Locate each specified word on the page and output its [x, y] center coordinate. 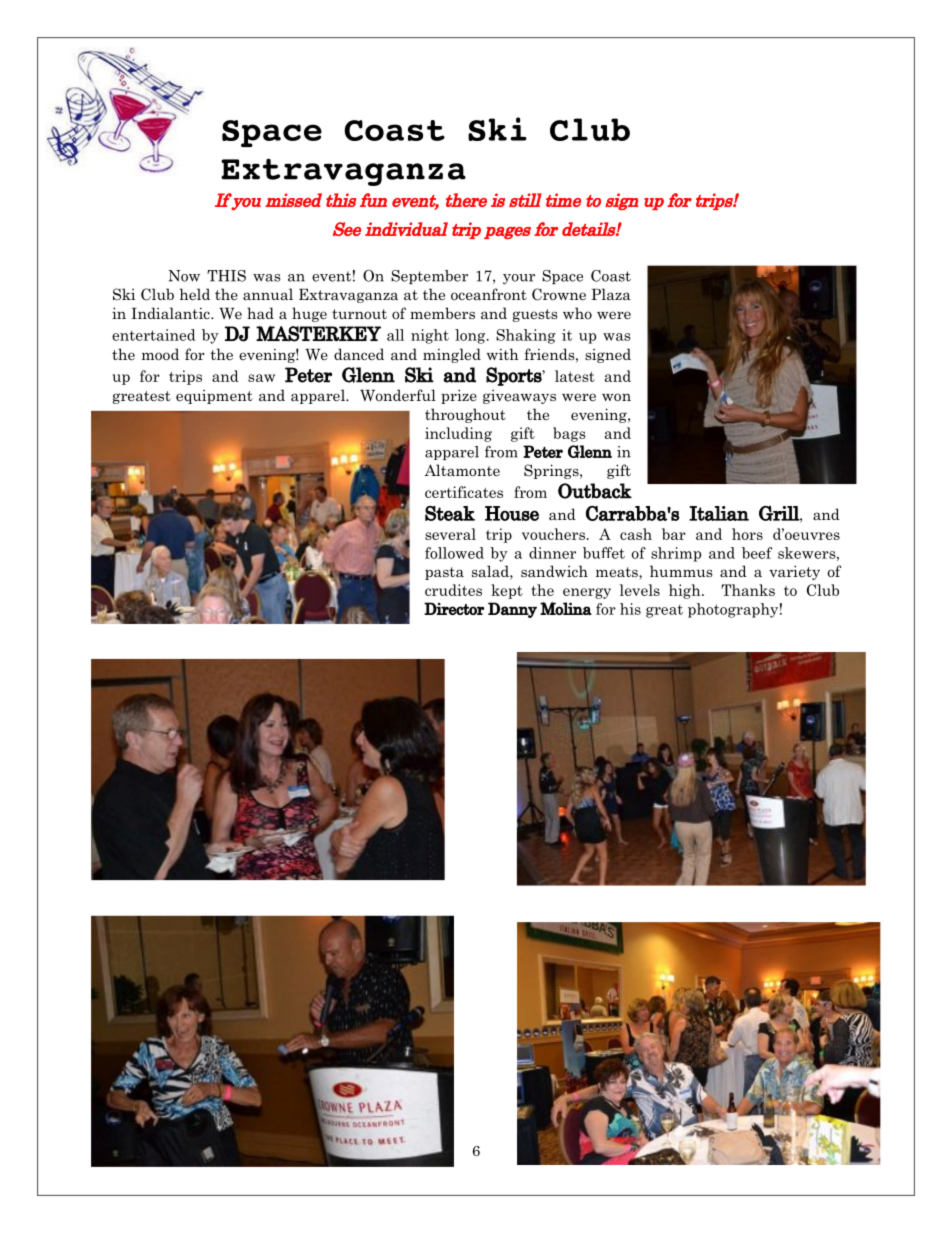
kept [507, 591]
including [458, 434]
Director [454, 608]
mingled [452, 355]
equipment [214, 397]
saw [261, 378]
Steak [450, 513]
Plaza [611, 294]
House [512, 513]
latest [575, 376]
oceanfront [489, 294]
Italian [719, 513]
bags [569, 434]
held [195, 294]
